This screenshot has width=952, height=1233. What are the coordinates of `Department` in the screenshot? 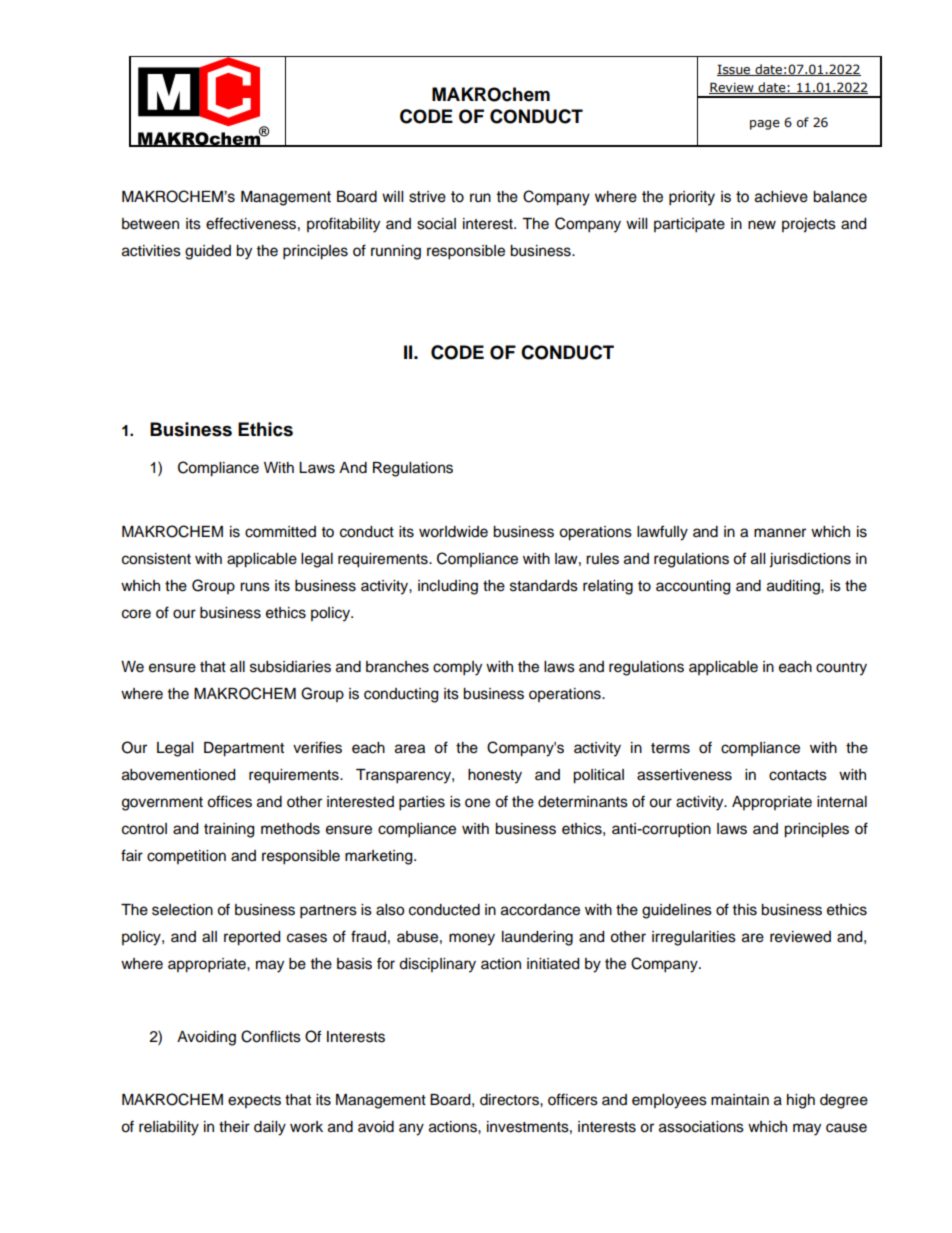 It's located at (244, 749).
